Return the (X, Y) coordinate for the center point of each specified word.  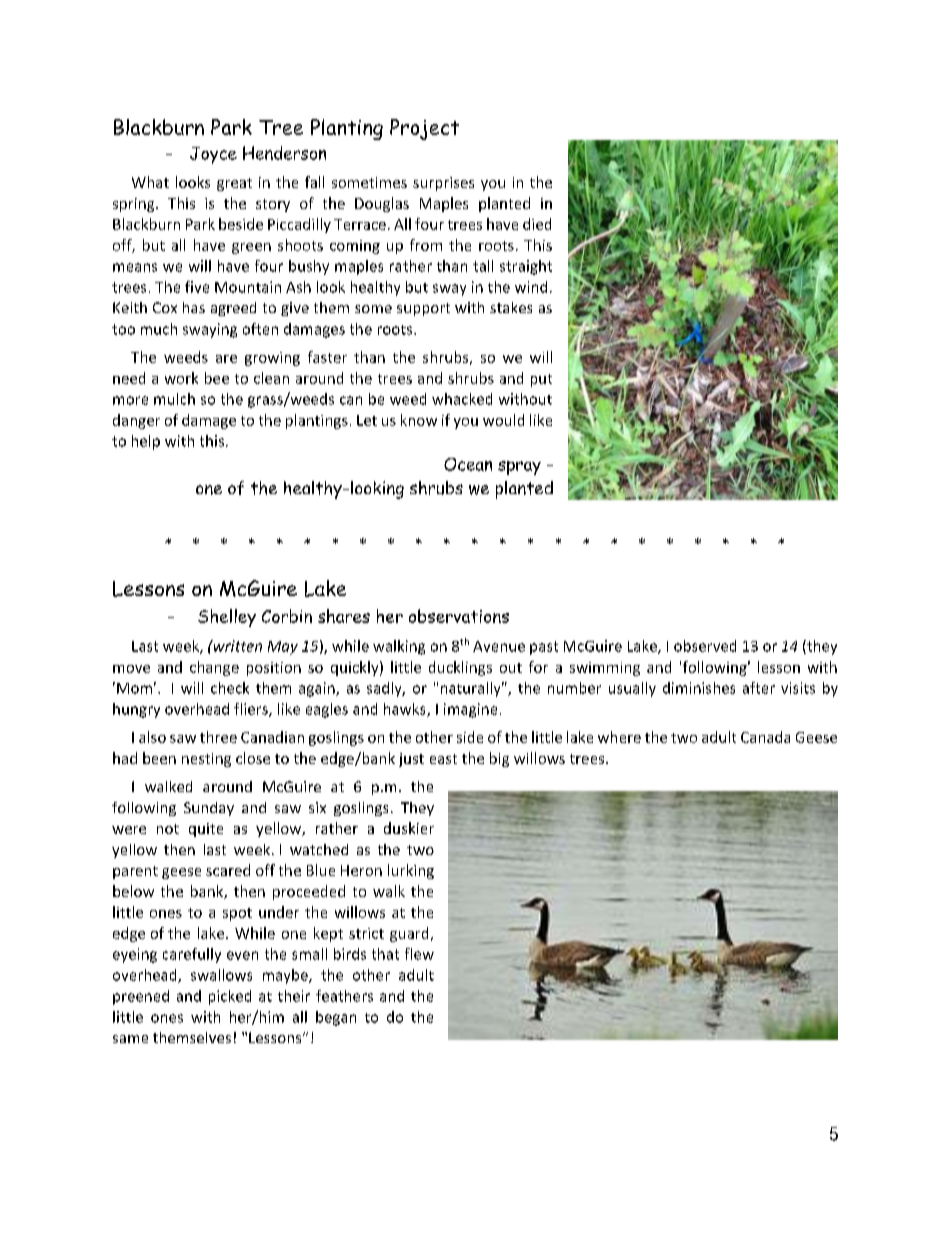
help (146, 442)
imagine (470, 710)
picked (230, 997)
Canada (765, 737)
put (541, 380)
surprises (443, 184)
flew (419, 954)
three (218, 737)
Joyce (213, 155)
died (537, 224)
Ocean (468, 464)
